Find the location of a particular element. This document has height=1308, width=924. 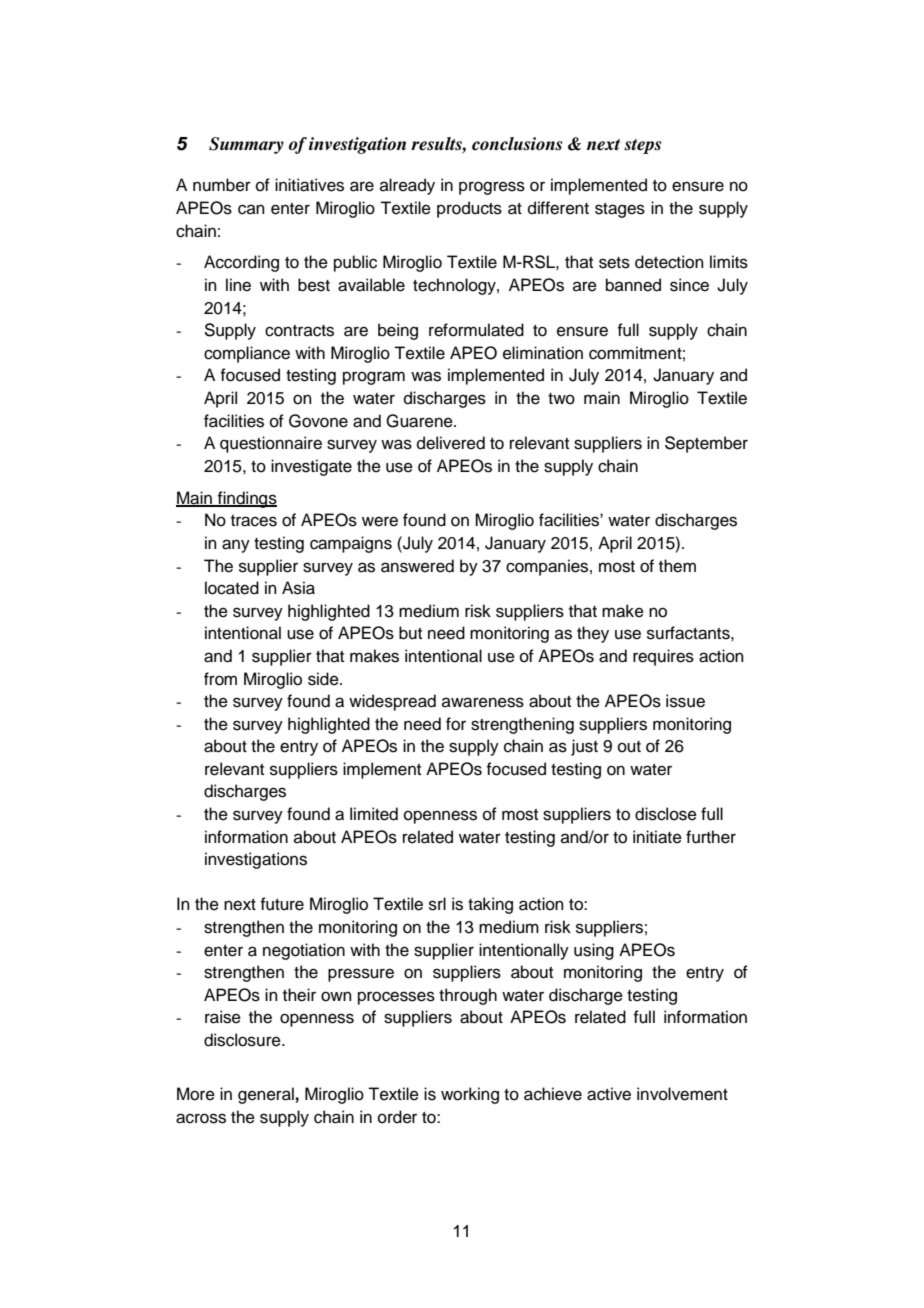

requires is located at coordinates (663, 657).
